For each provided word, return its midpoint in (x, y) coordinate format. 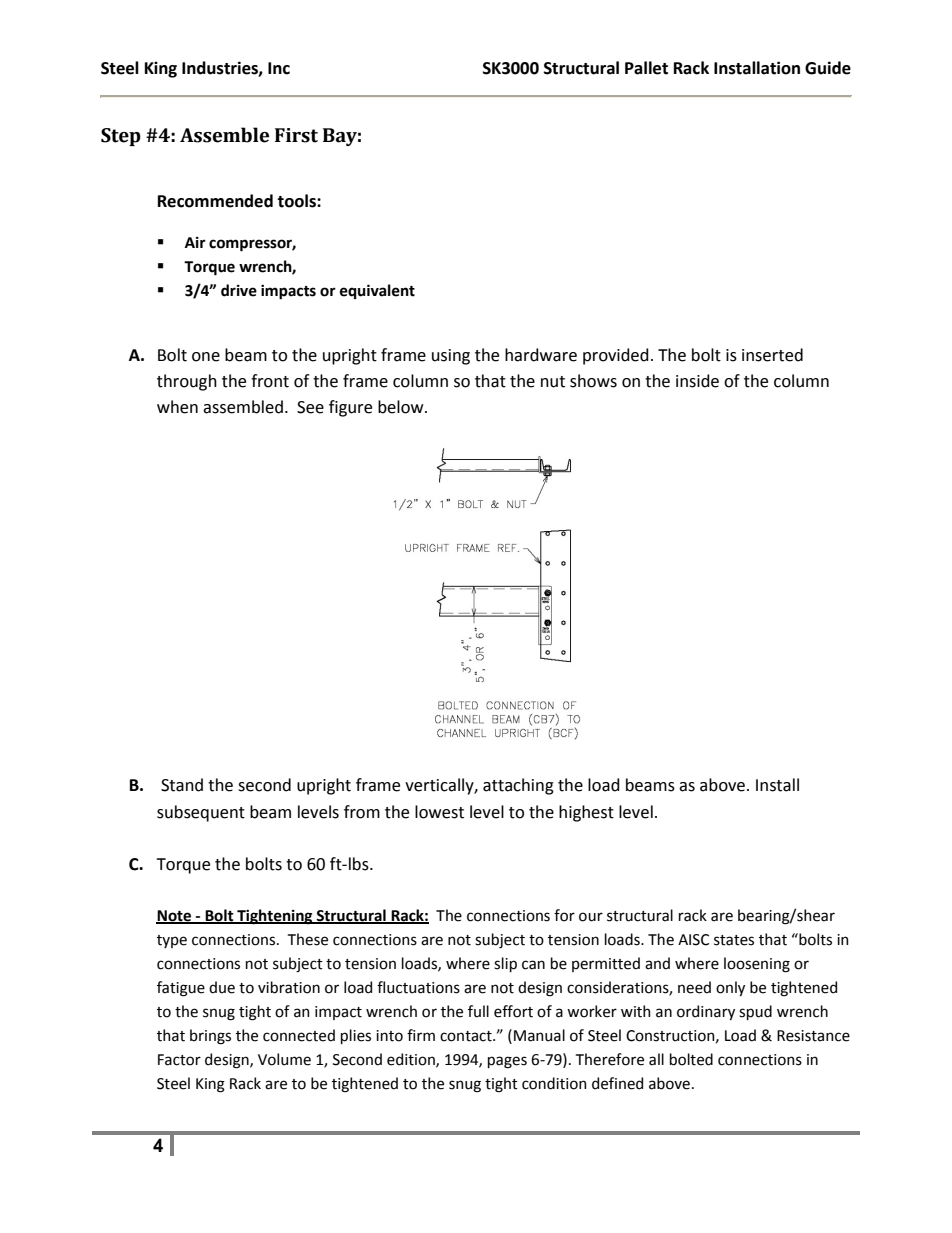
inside (697, 381)
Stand (182, 785)
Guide (828, 68)
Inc (279, 68)
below (402, 407)
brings (210, 1037)
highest (586, 813)
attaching (518, 786)
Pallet (646, 68)
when (177, 407)
